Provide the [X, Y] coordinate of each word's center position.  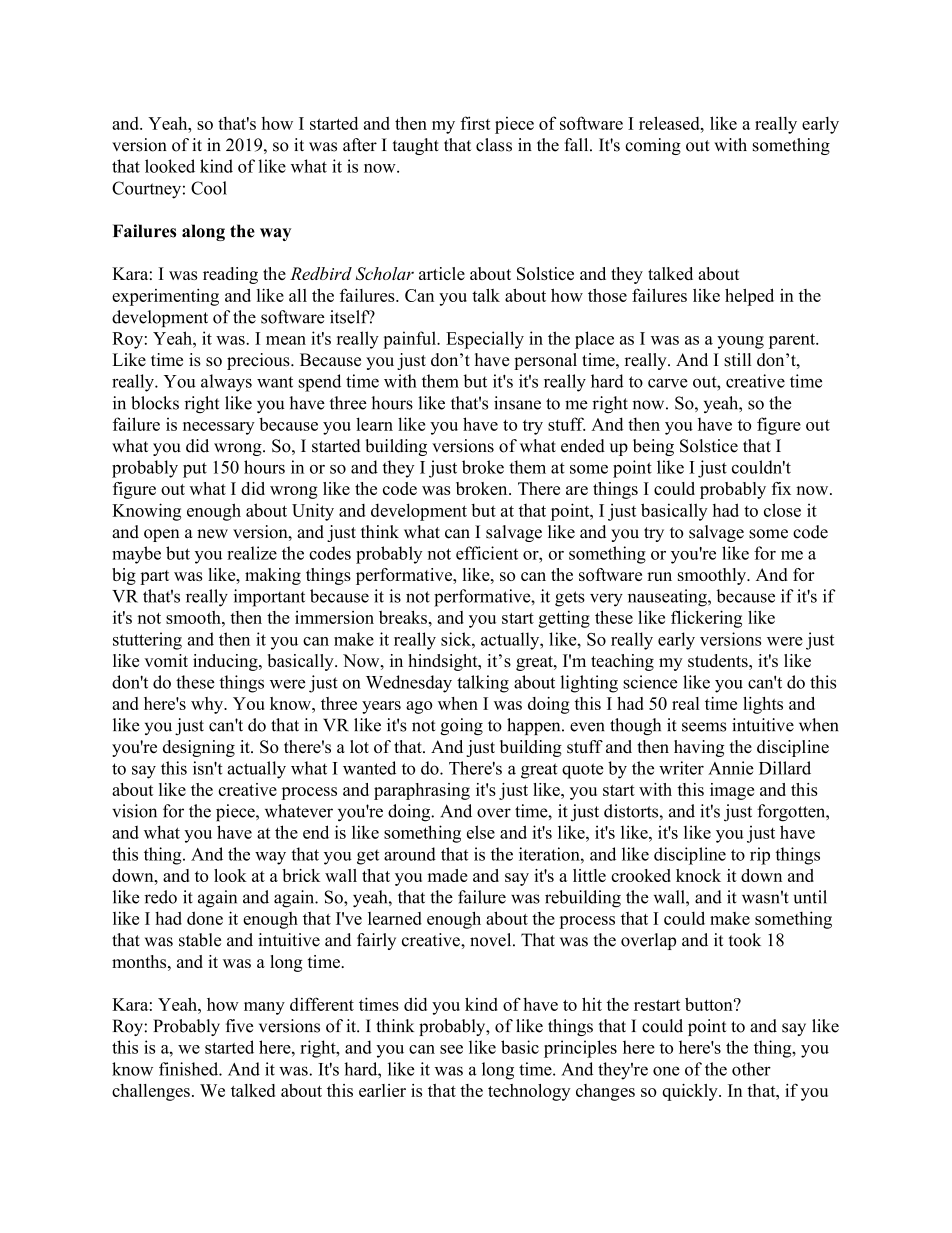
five [239, 1026]
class [494, 145]
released [670, 123]
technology [529, 1092]
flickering [706, 619]
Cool [209, 188]
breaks [403, 617]
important [269, 598]
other [751, 1069]
